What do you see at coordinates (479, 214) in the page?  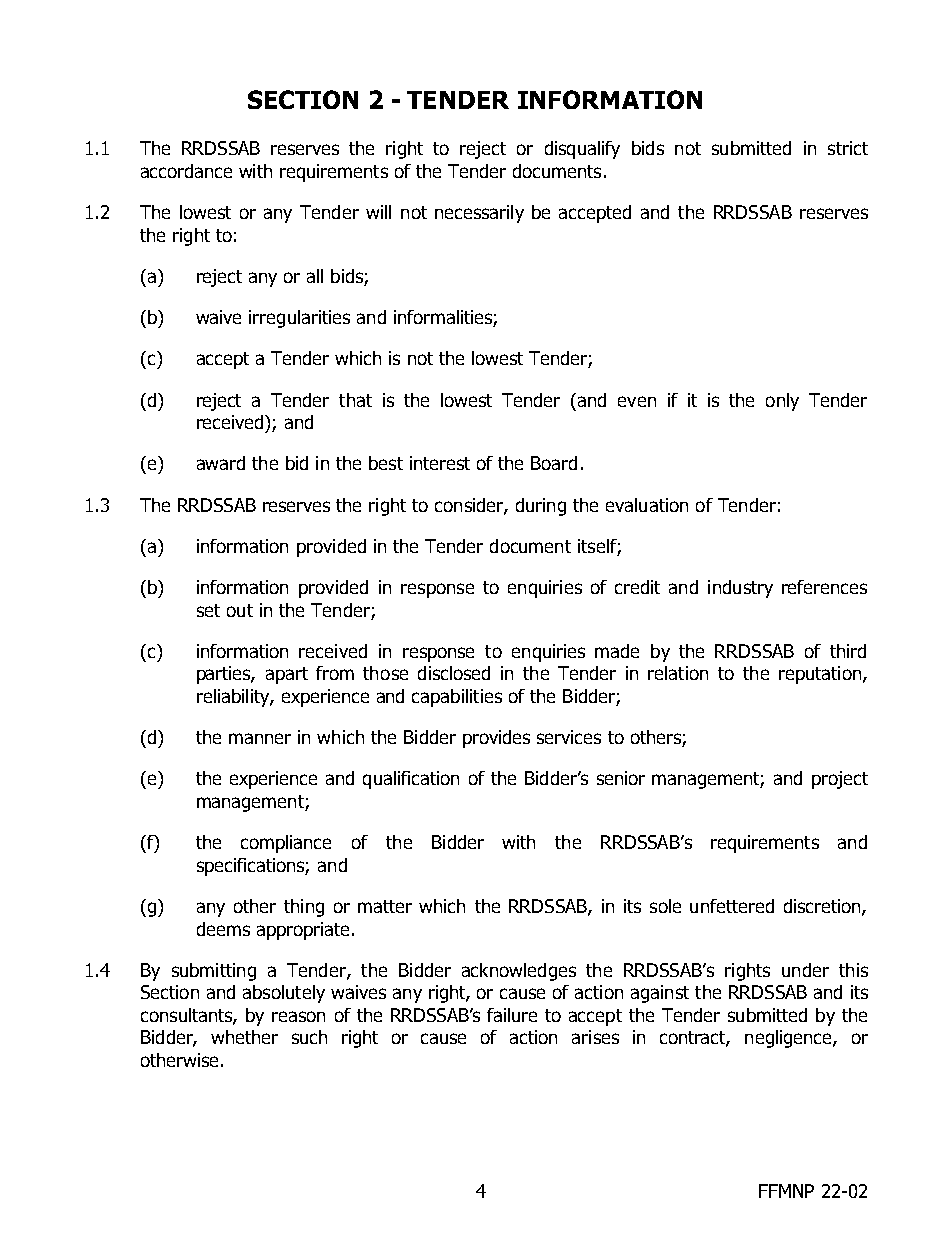 I see `necessarily` at bounding box center [479, 214].
